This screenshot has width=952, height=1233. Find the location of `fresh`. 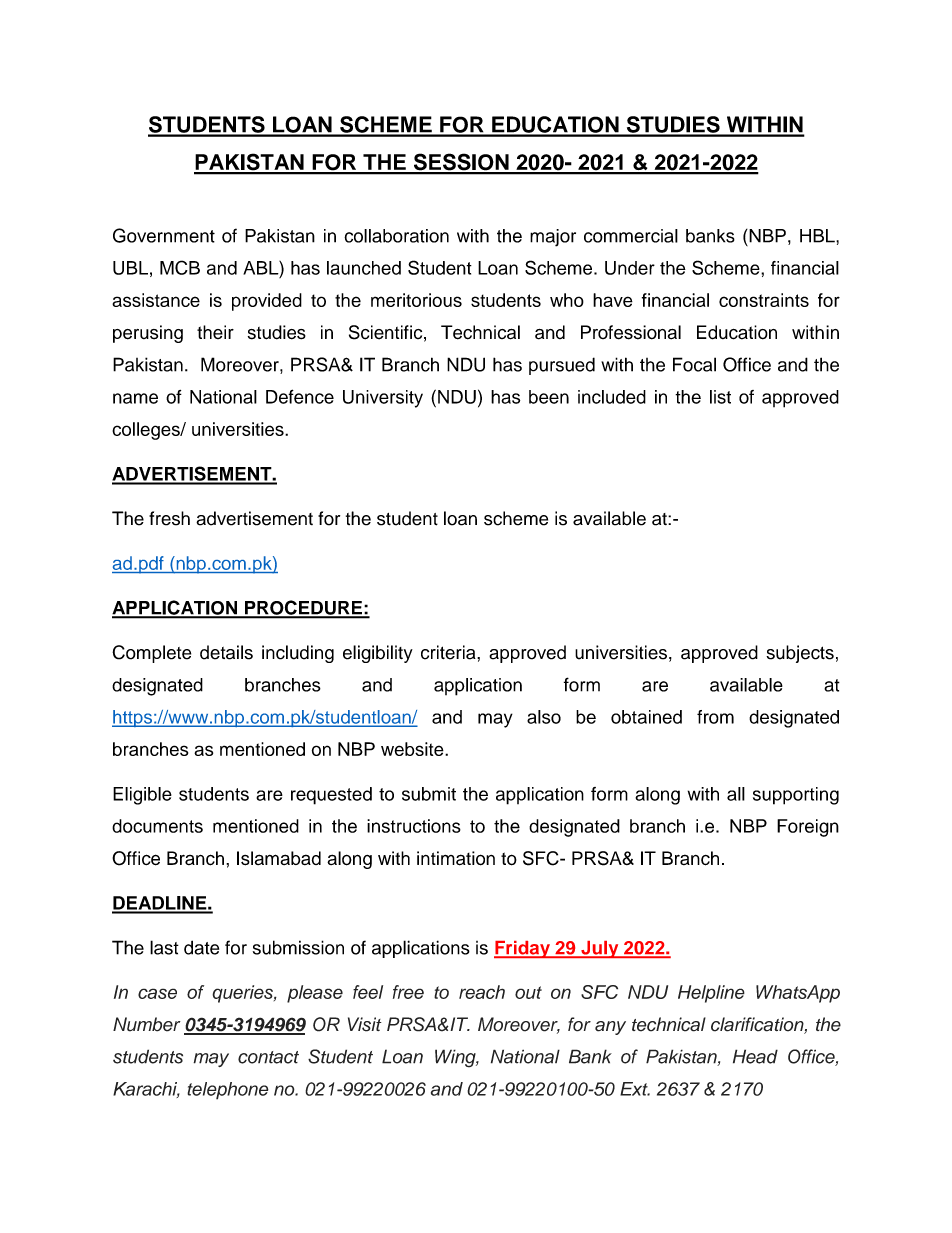

fresh is located at coordinates (169, 518).
